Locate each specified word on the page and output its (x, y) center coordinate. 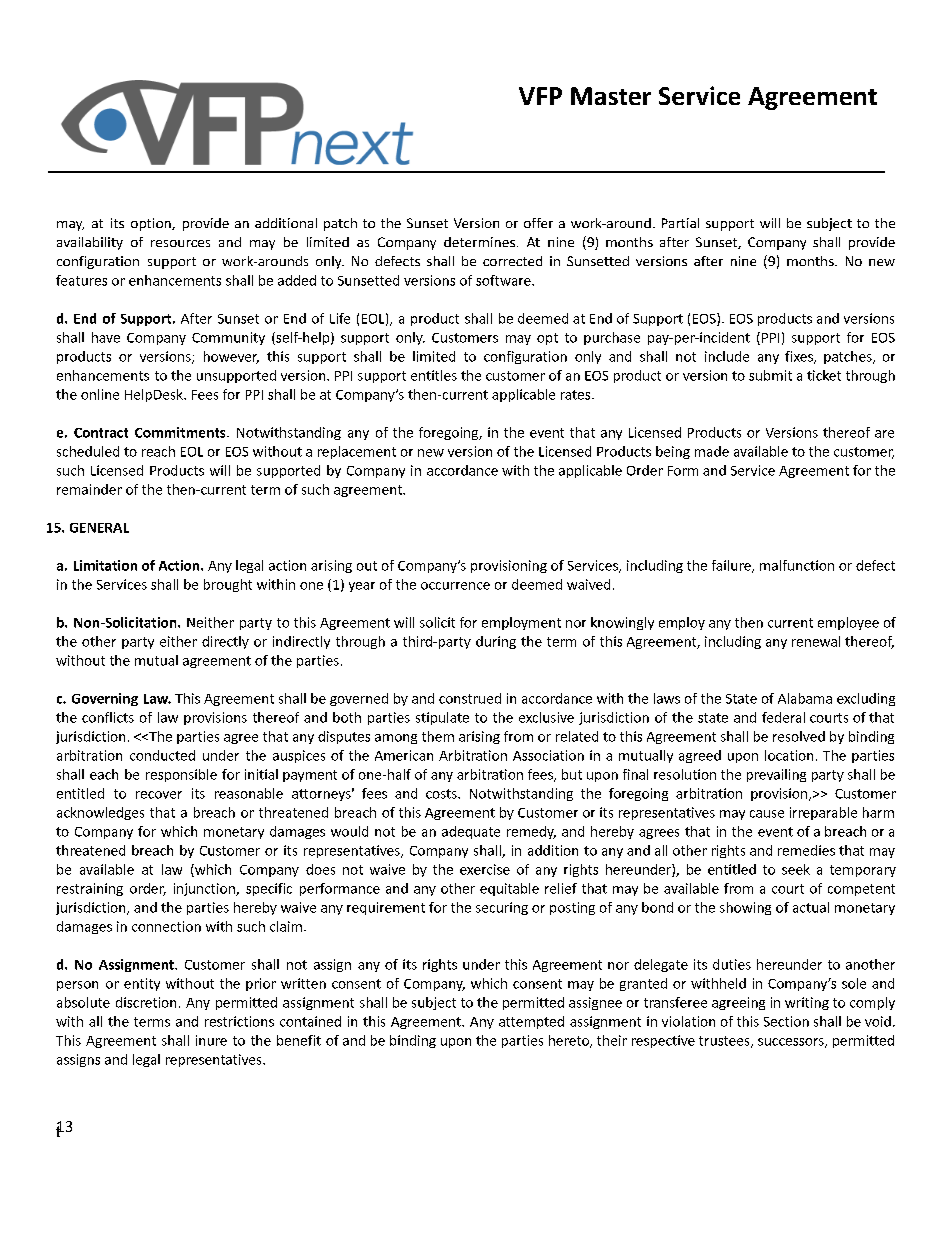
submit (770, 375)
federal (783, 717)
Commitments (181, 432)
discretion (146, 1002)
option (152, 224)
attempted (531, 1022)
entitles (434, 375)
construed (470, 698)
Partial (680, 223)
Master (611, 96)
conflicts (108, 717)
